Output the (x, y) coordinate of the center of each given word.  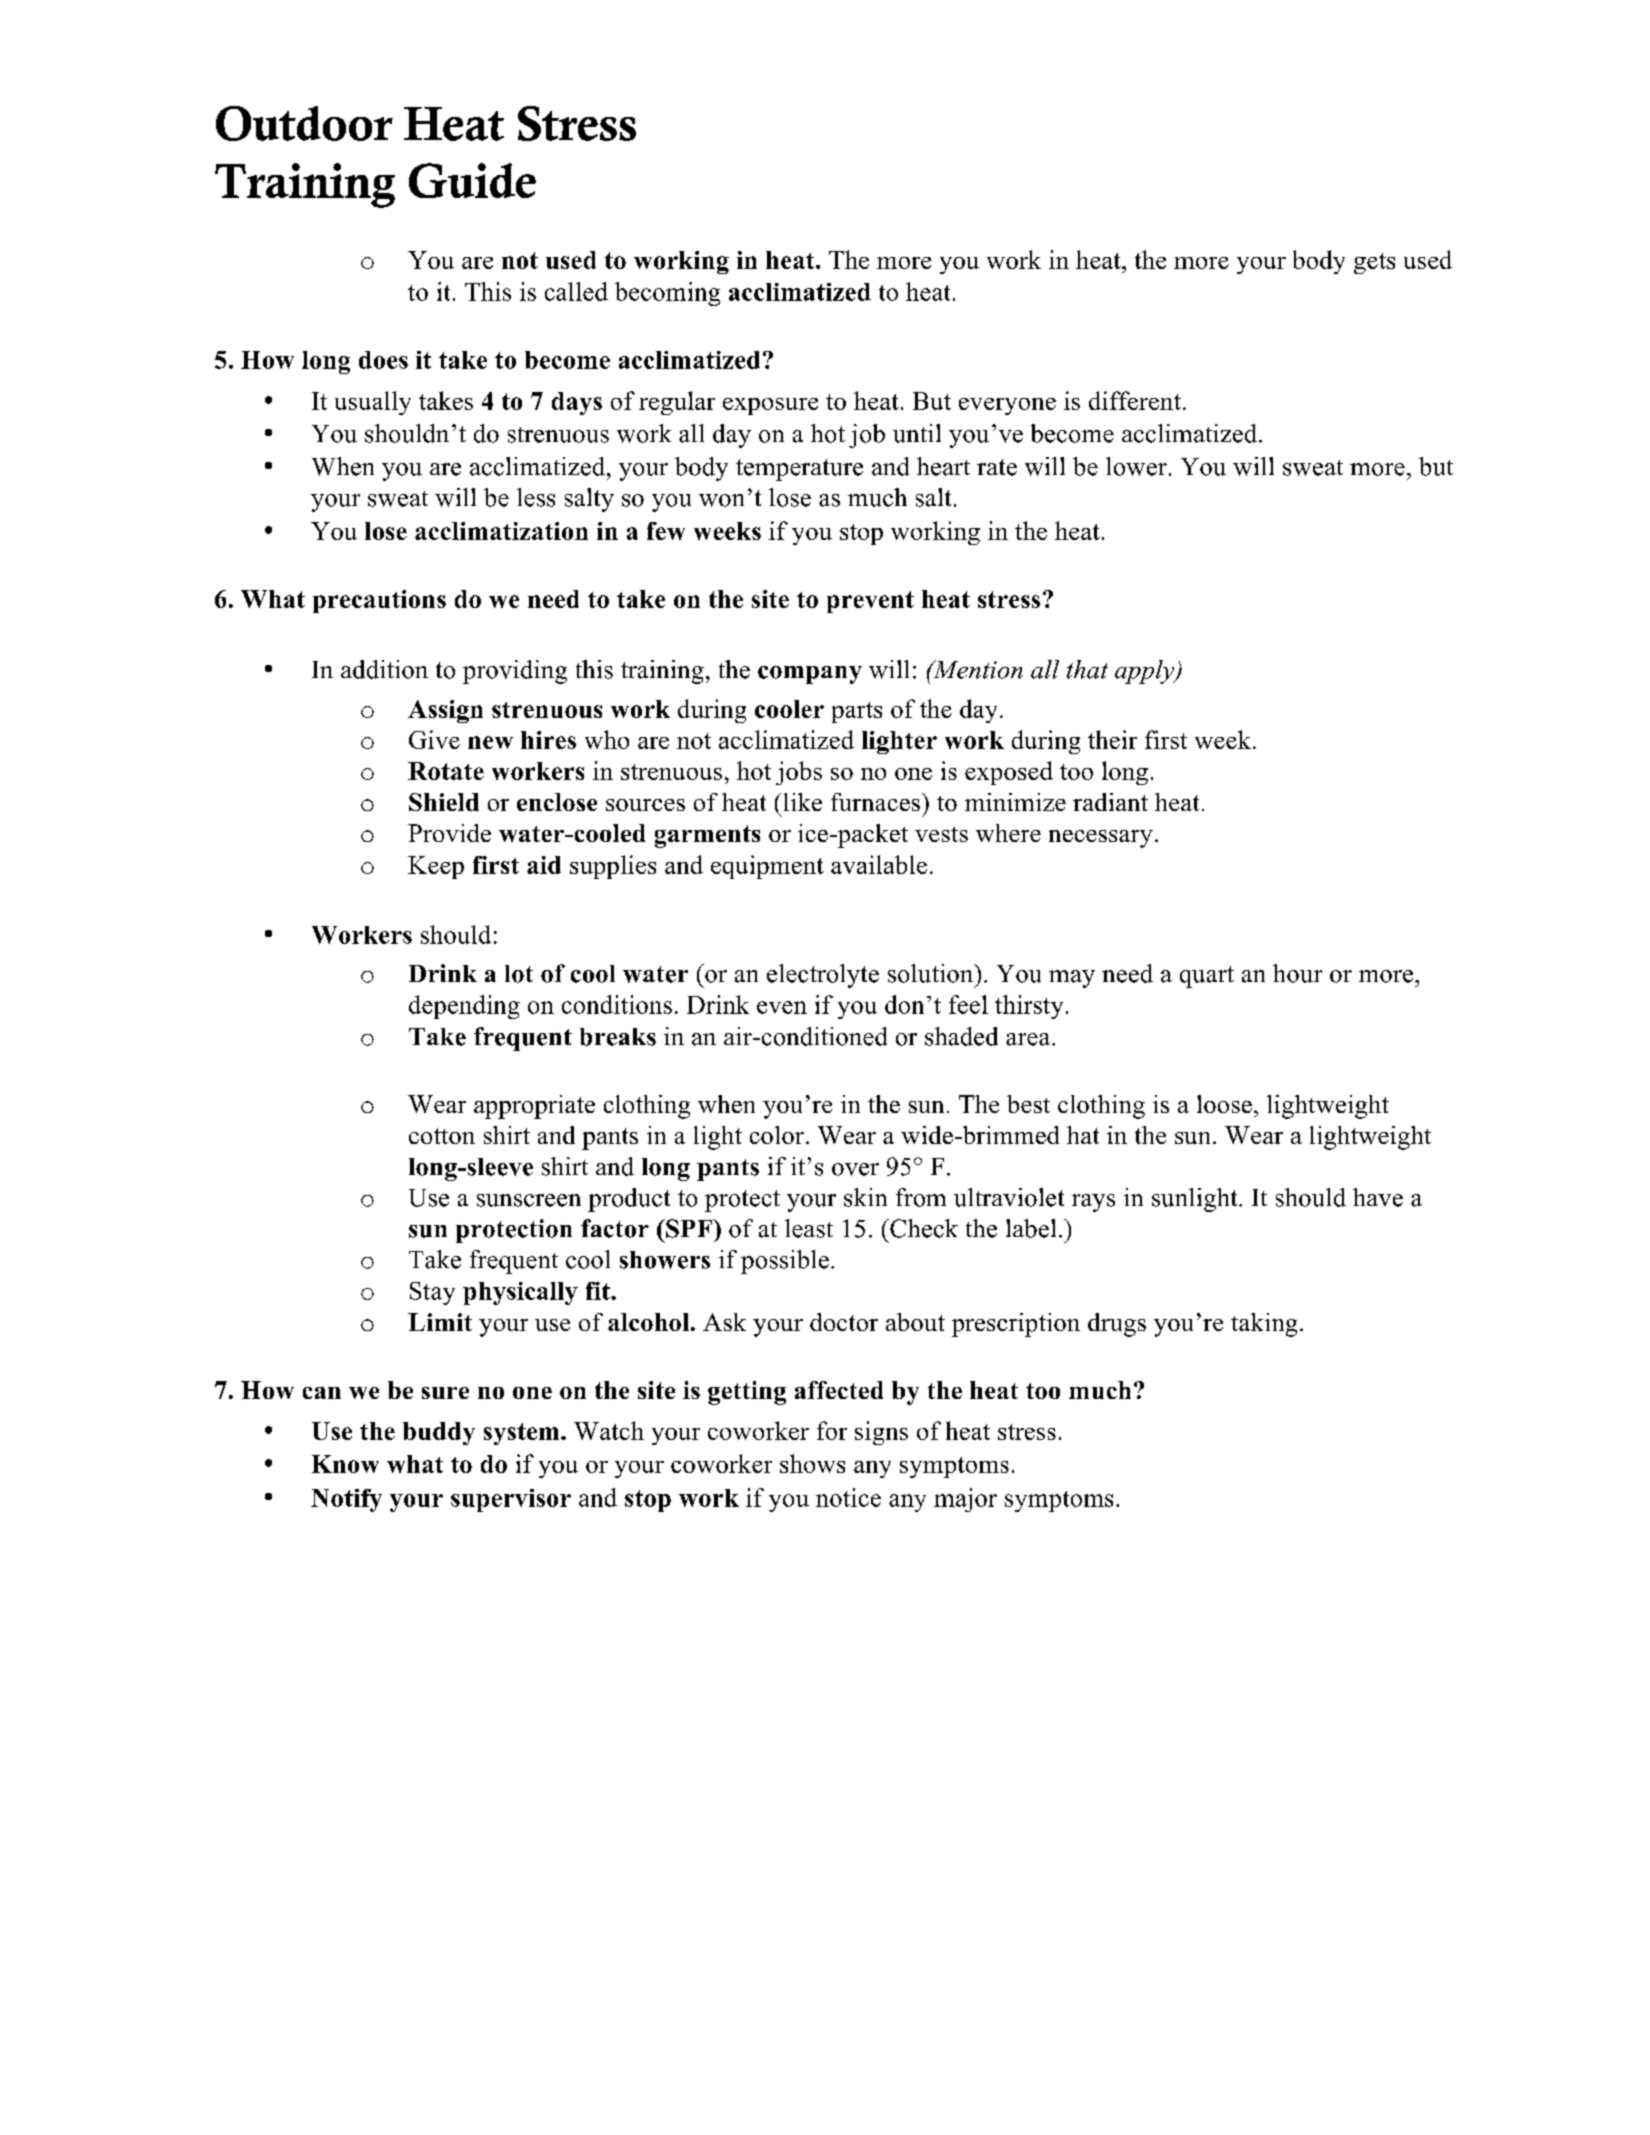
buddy (439, 1433)
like (803, 802)
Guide (472, 180)
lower (1136, 466)
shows (812, 1463)
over (855, 1169)
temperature (799, 470)
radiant (1110, 802)
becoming (667, 294)
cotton (442, 1136)
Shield (444, 802)
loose (1224, 1104)
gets (1374, 263)
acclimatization (501, 531)
